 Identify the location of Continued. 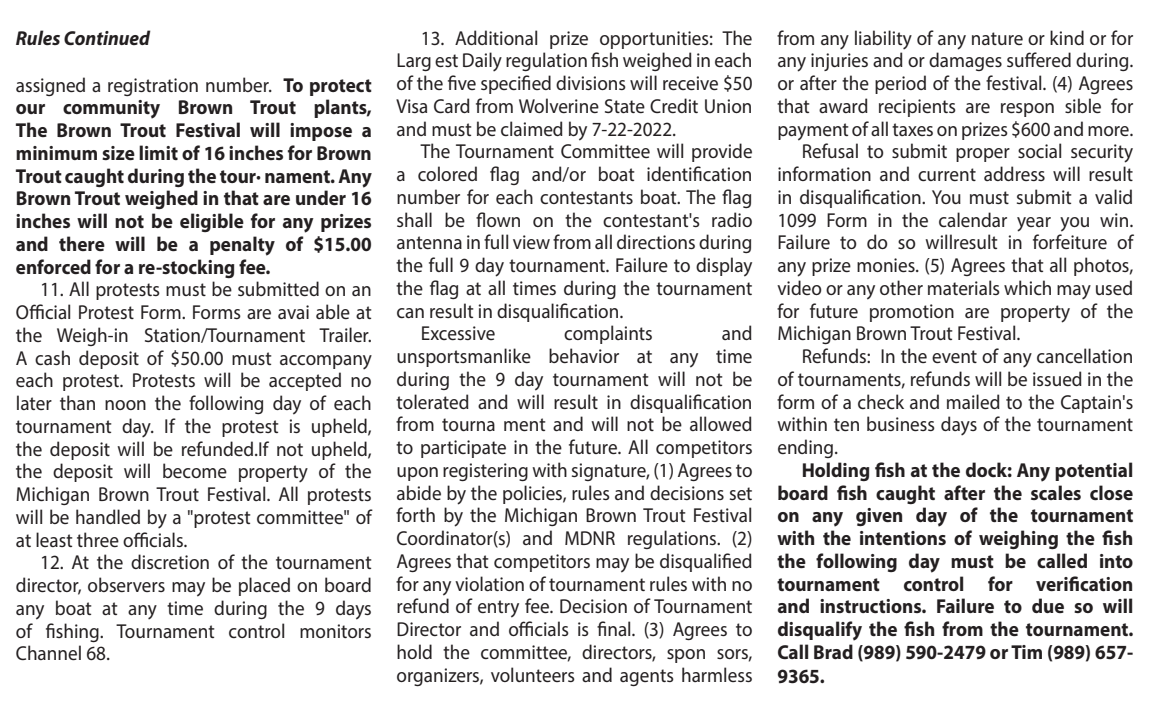
(107, 37).
